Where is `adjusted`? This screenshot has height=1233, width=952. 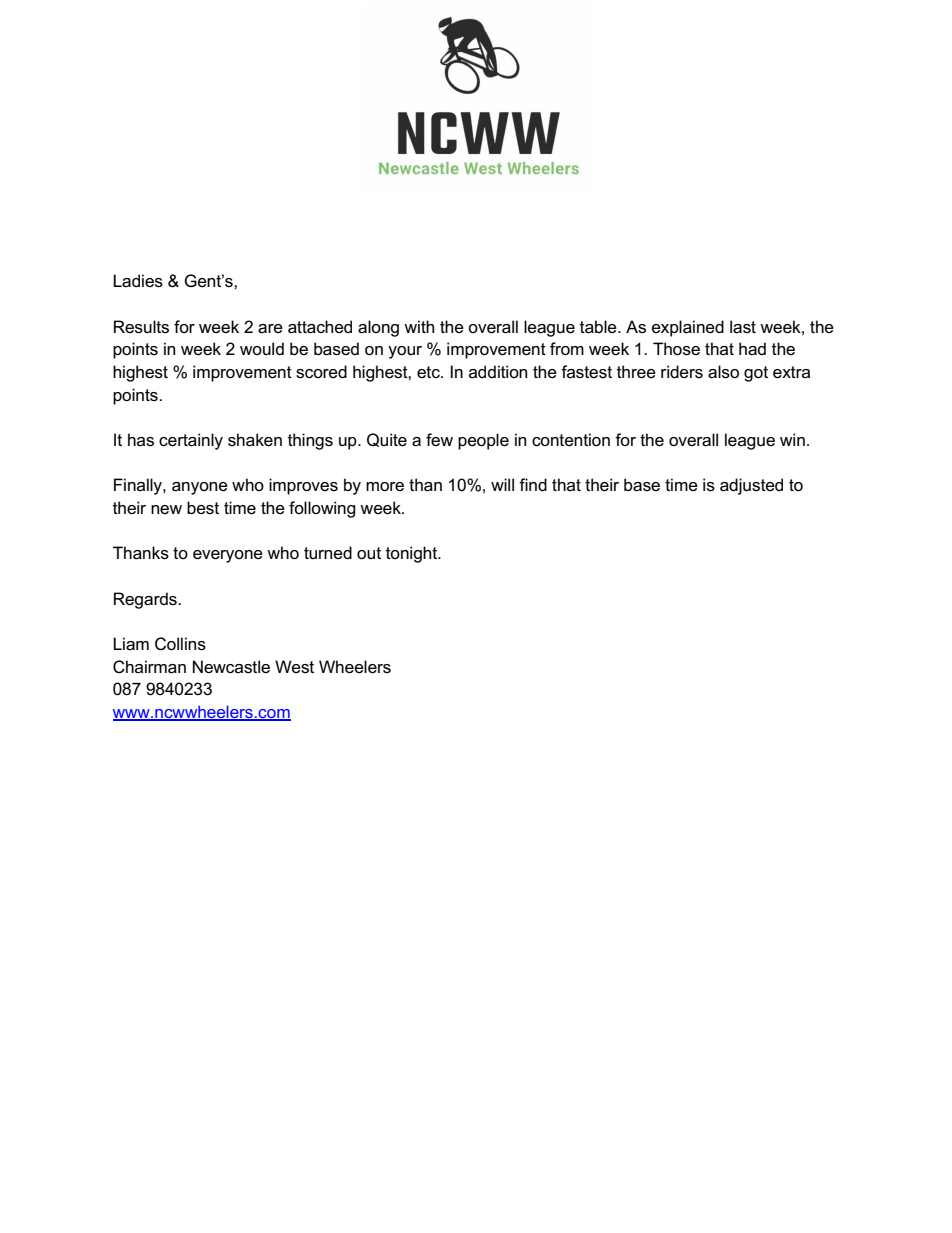 adjusted is located at coordinates (751, 486).
